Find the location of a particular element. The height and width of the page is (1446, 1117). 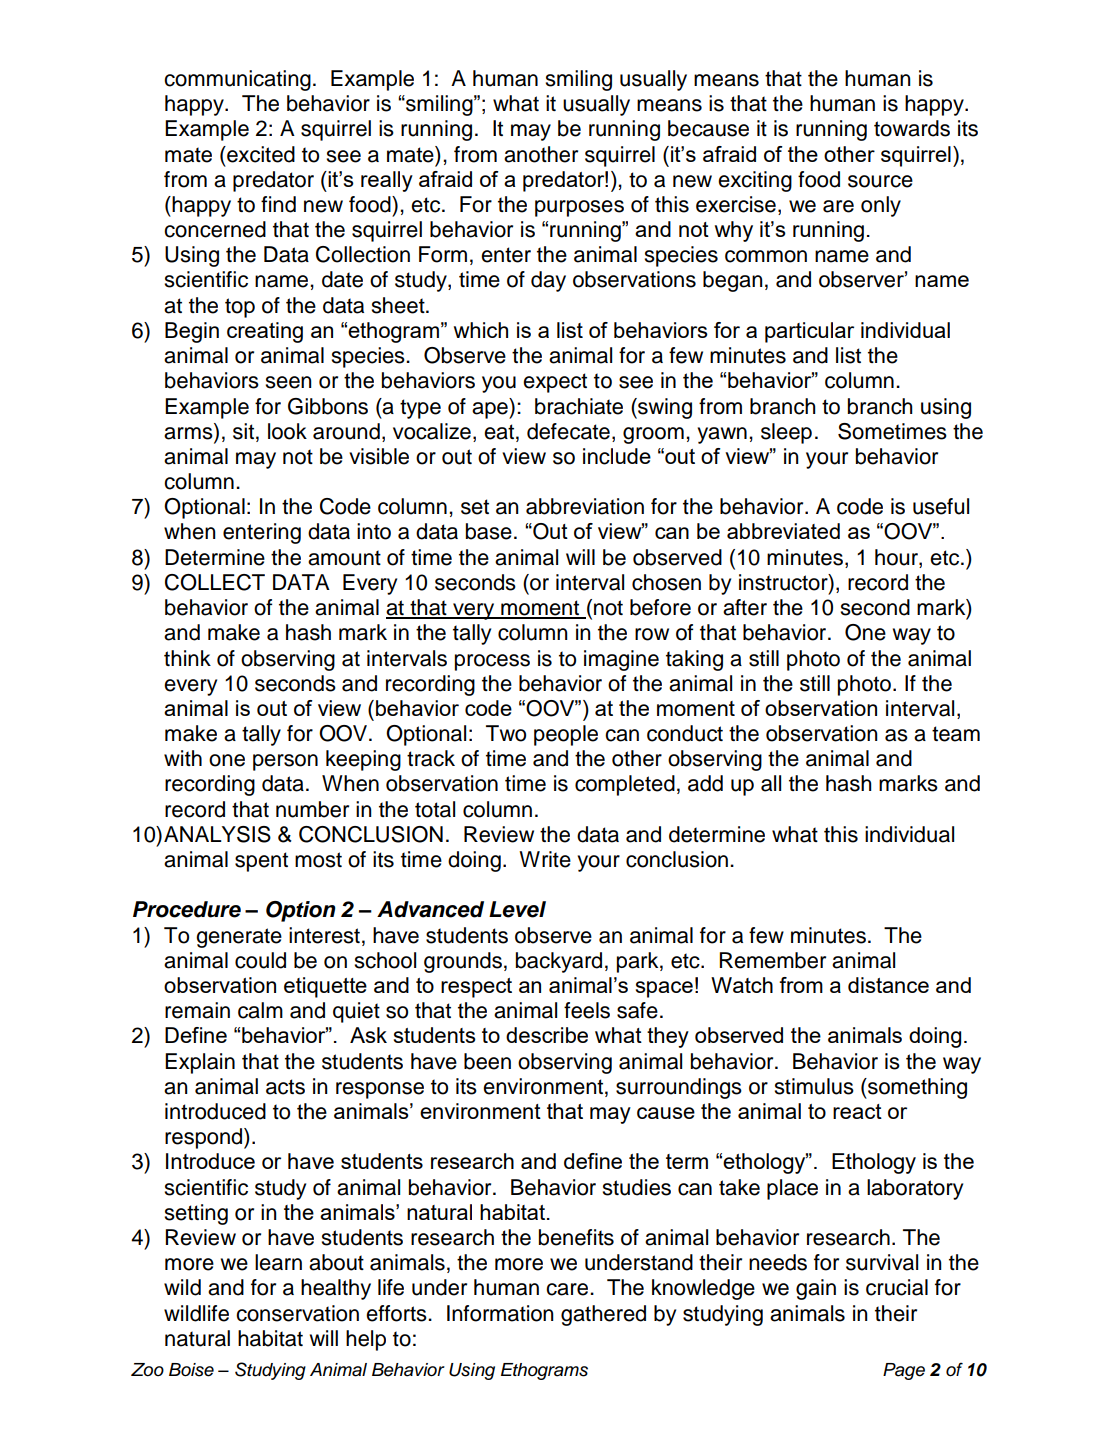

sit is located at coordinates (243, 431).
